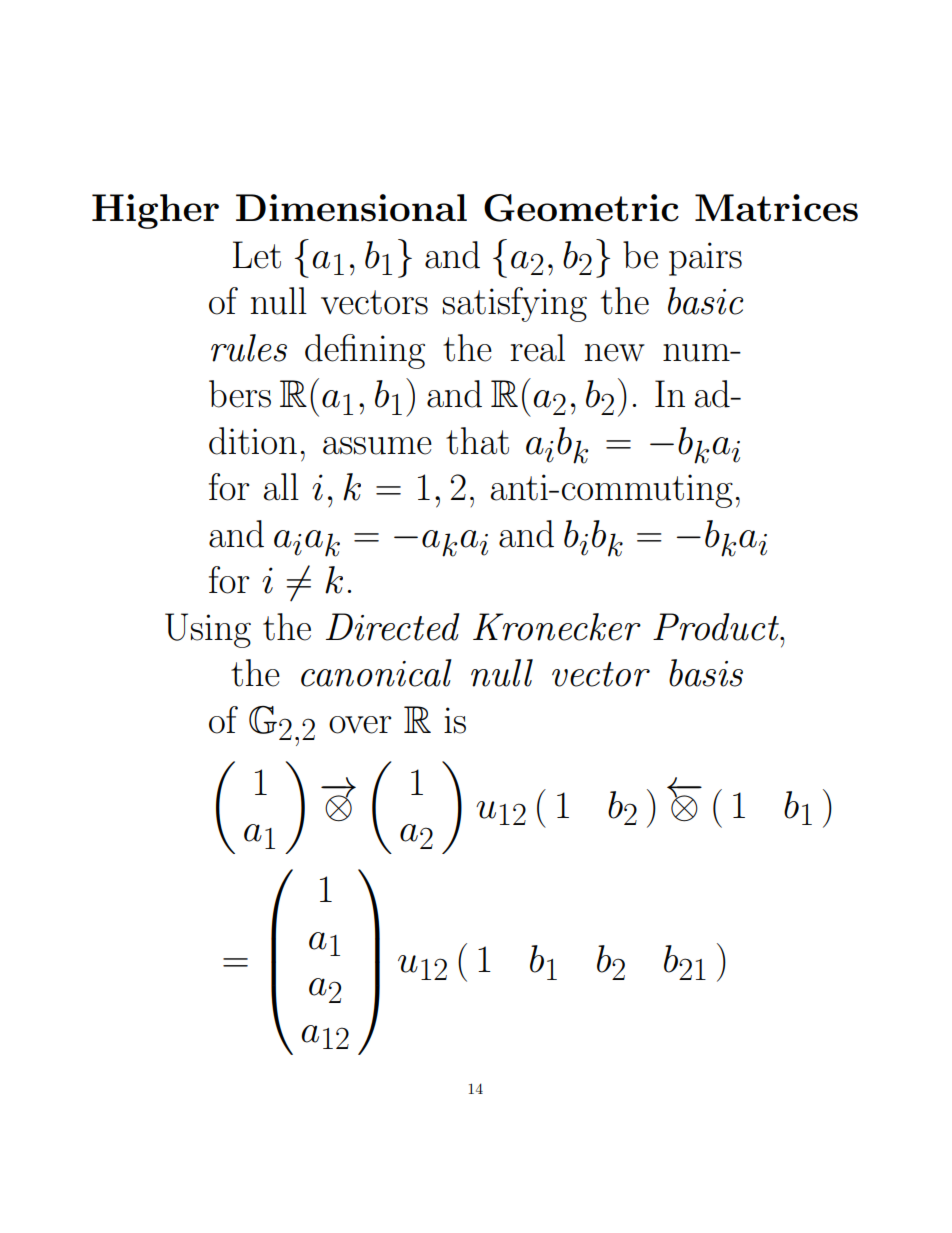 This image has width=952, height=1233. What do you see at coordinates (351, 208) in the image?
I see `Dimensional` at bounding box center [351, 208].
